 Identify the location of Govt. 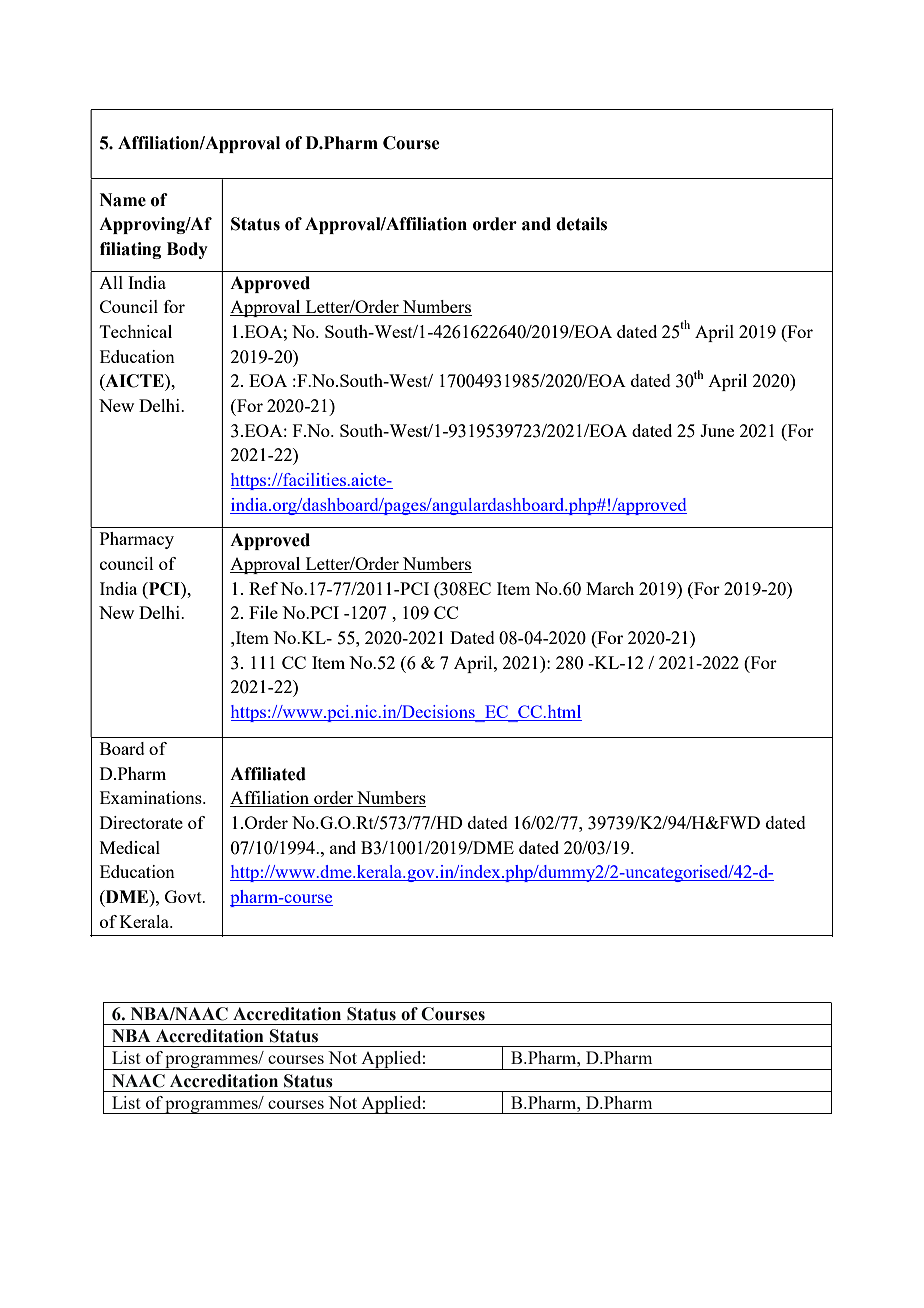
(184, 896).
